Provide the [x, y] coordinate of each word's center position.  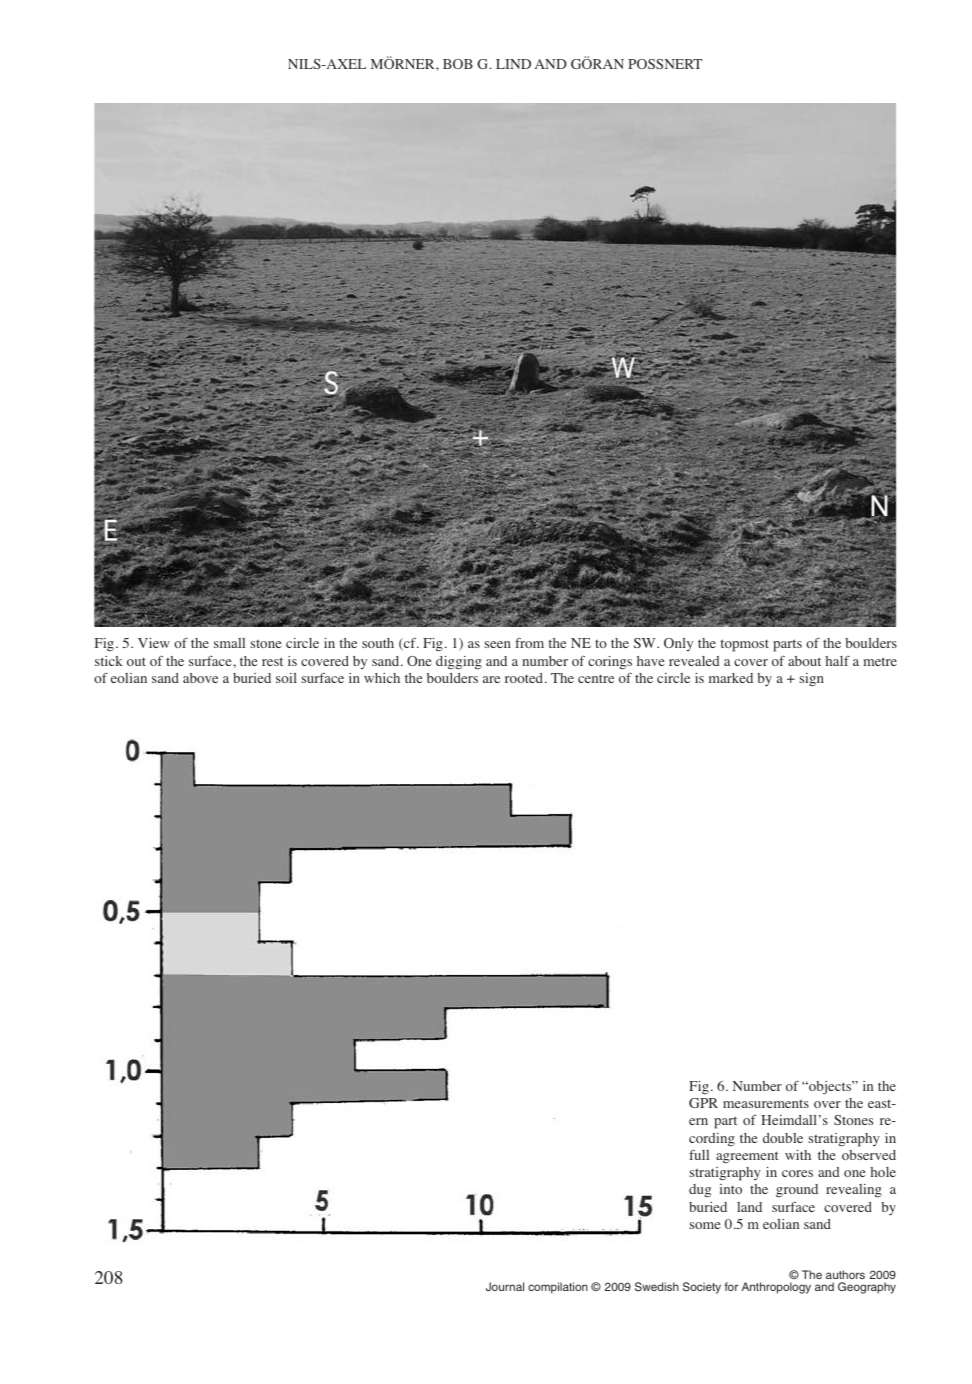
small [229, 643]
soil [286, 678]
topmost [744, 645]
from [529, 643]
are [491, 679]
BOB [458, 64]
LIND [513, 64]
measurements [766, 1103]
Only [678, 644]
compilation [558, 1288]
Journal [505, 1286]
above [200, 678]
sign [811, 680]
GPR [703, 1103]
